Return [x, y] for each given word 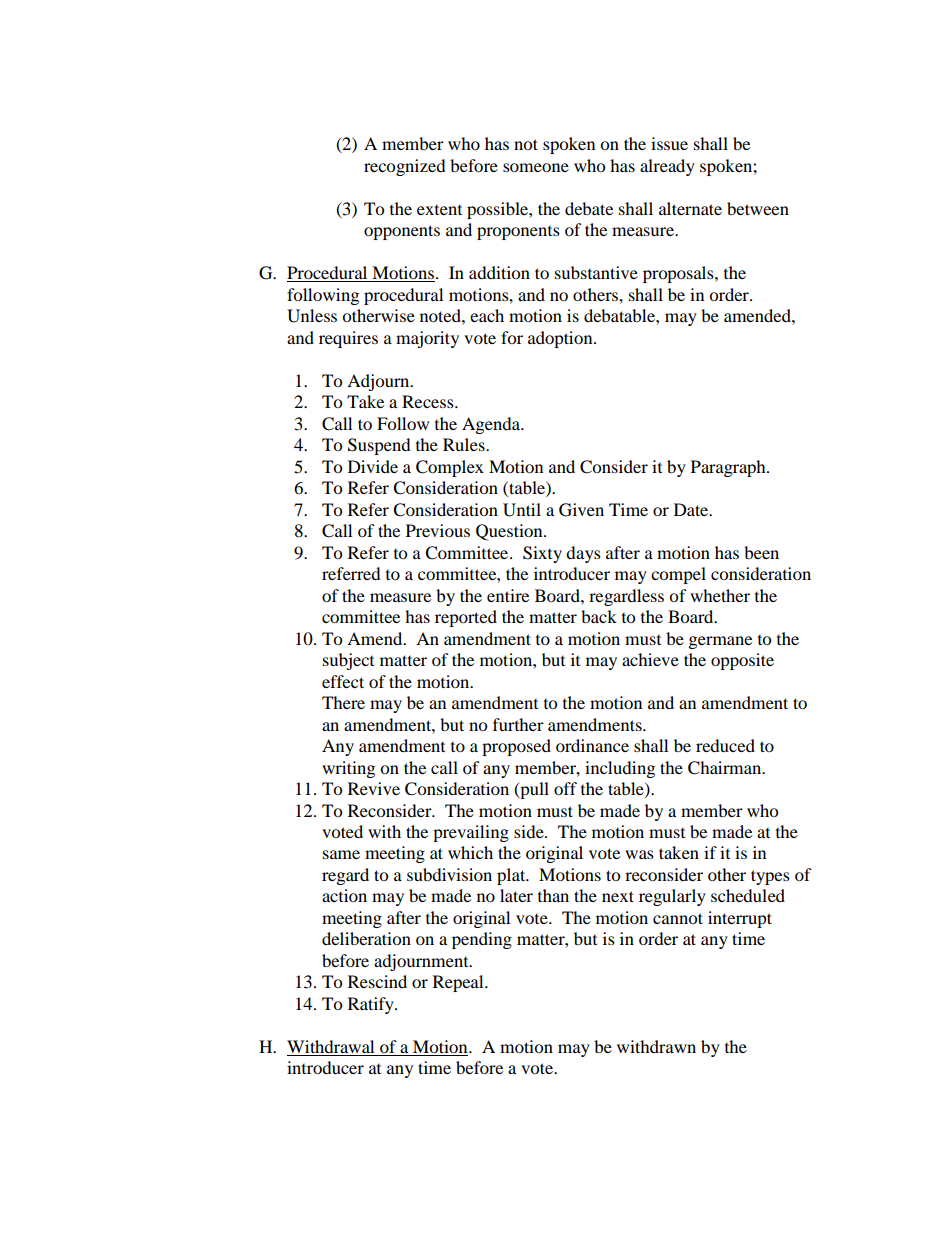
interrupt [740, 919]
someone [536, 167]
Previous [438, 530]
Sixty [542, 554]
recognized [405, 167]
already [667, 167]
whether [720, 595]
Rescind [377, 981]
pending [482, 940]
